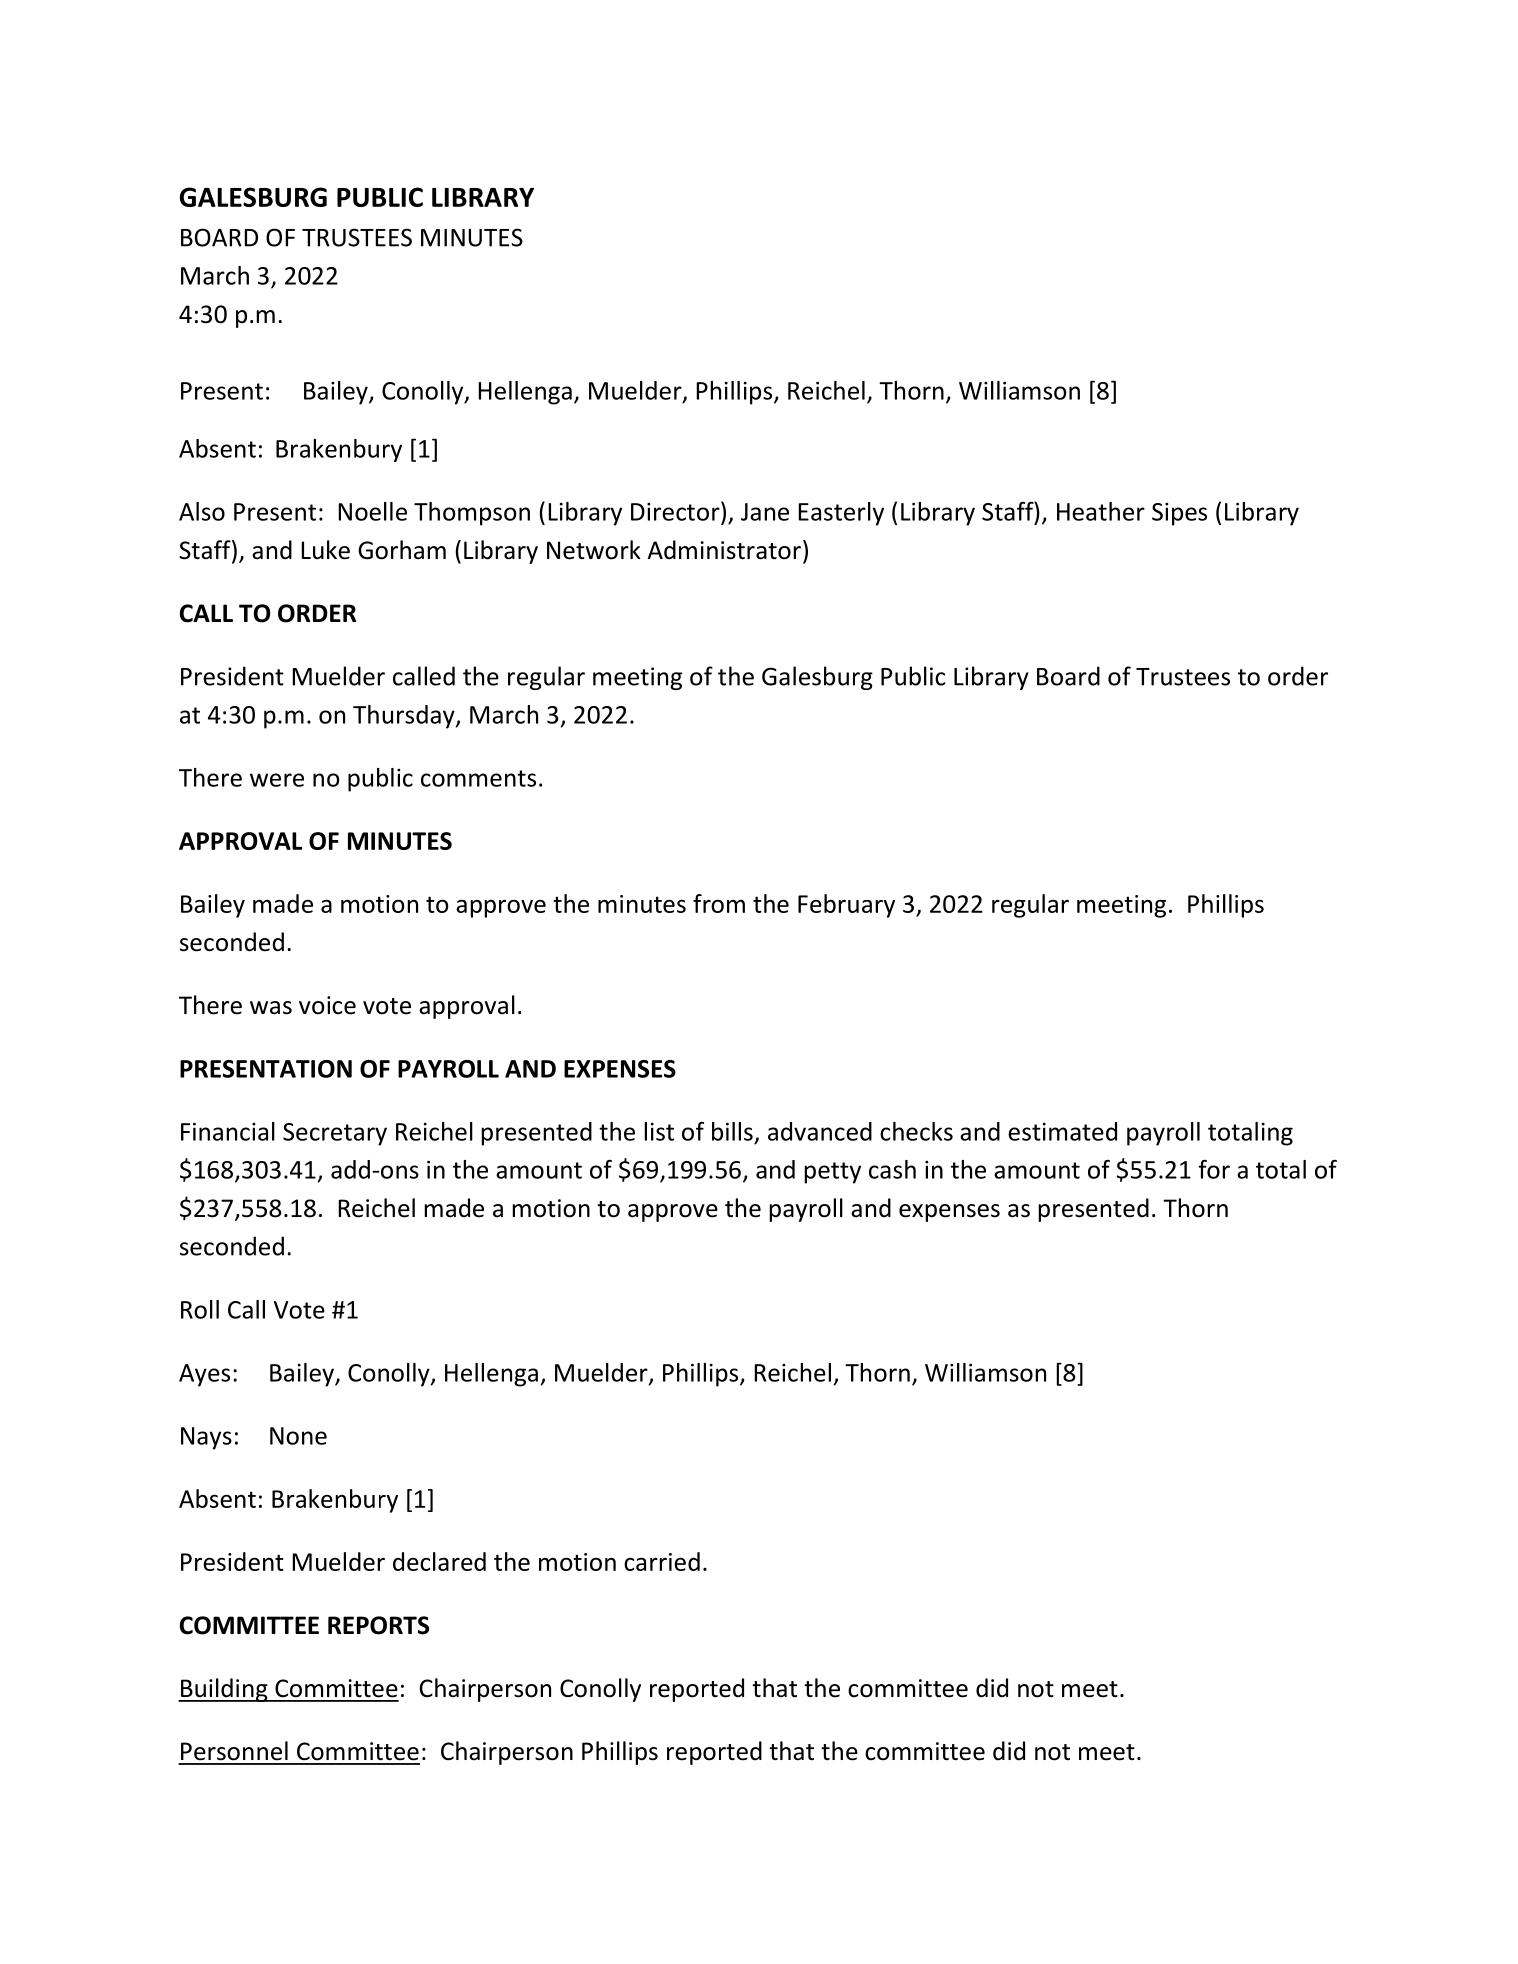 This document has height=1964, width=1518. Describe the element at coordinates (662, 1561) in the document. I see `carried` at that location.
